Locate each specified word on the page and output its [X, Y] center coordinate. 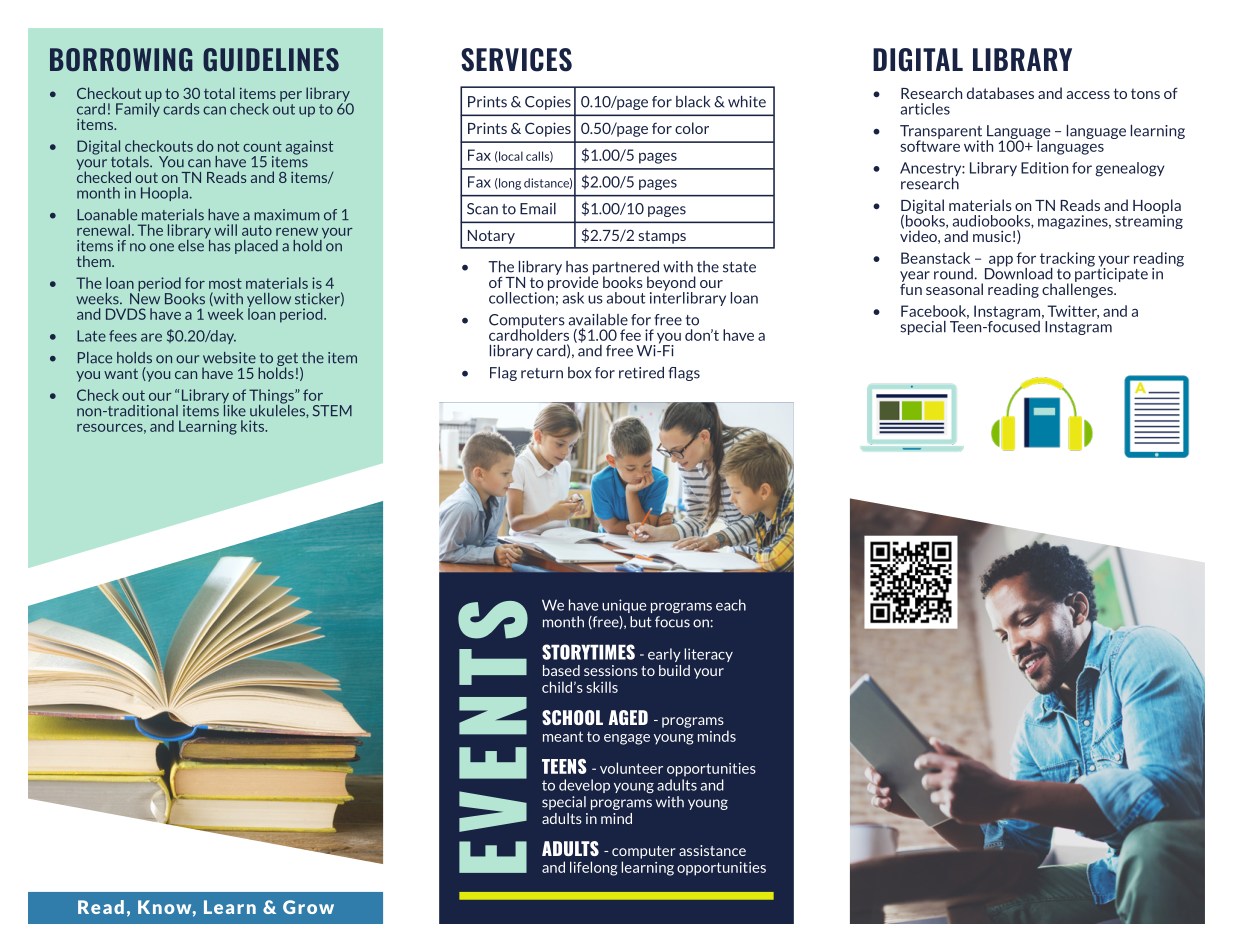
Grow [308, 907]
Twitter [1073, 312]
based [561, 670]
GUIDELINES [271, 60]
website [229, 358]
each [731, 605]
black [693, 102]
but [641, 622]
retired [641, 373]
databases [1000, 93]
